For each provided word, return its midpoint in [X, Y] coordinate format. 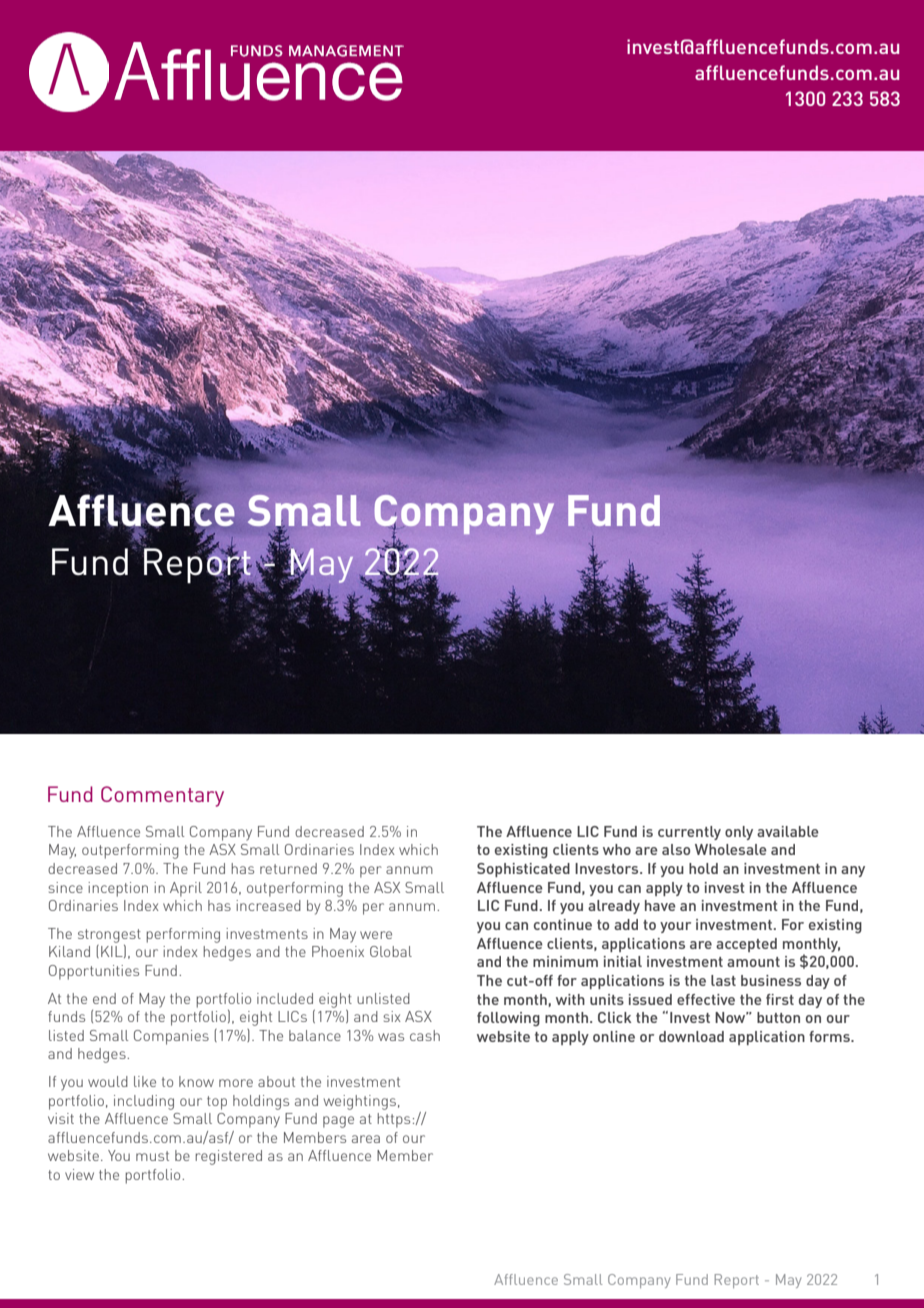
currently [689, 833]
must [152, 1156]
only [739, 833]
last [723, 980]
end [104, 998]
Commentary [162, 796]
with [570, 999]
